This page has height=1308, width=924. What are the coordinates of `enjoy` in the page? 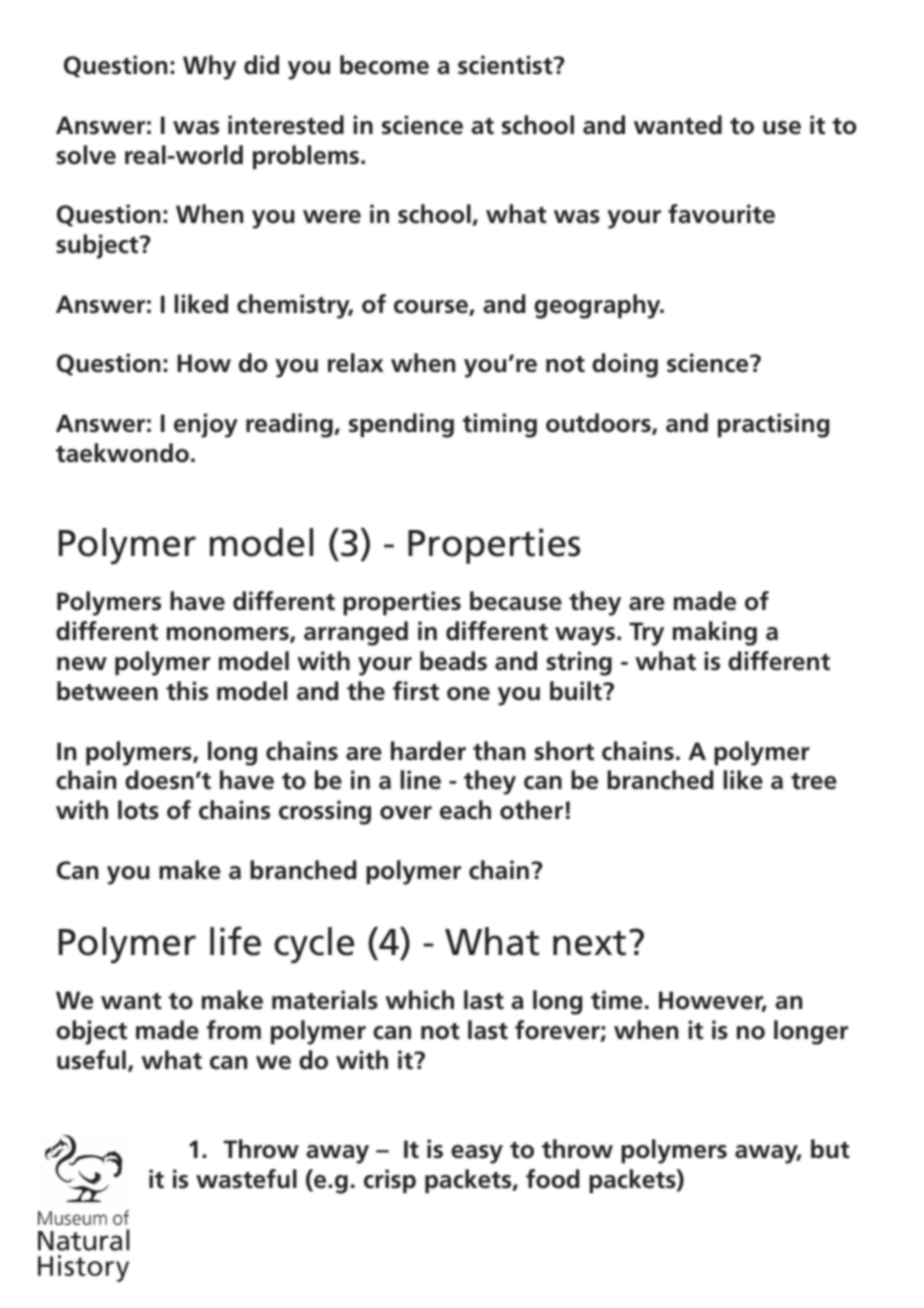 It's located at (206, 425).
